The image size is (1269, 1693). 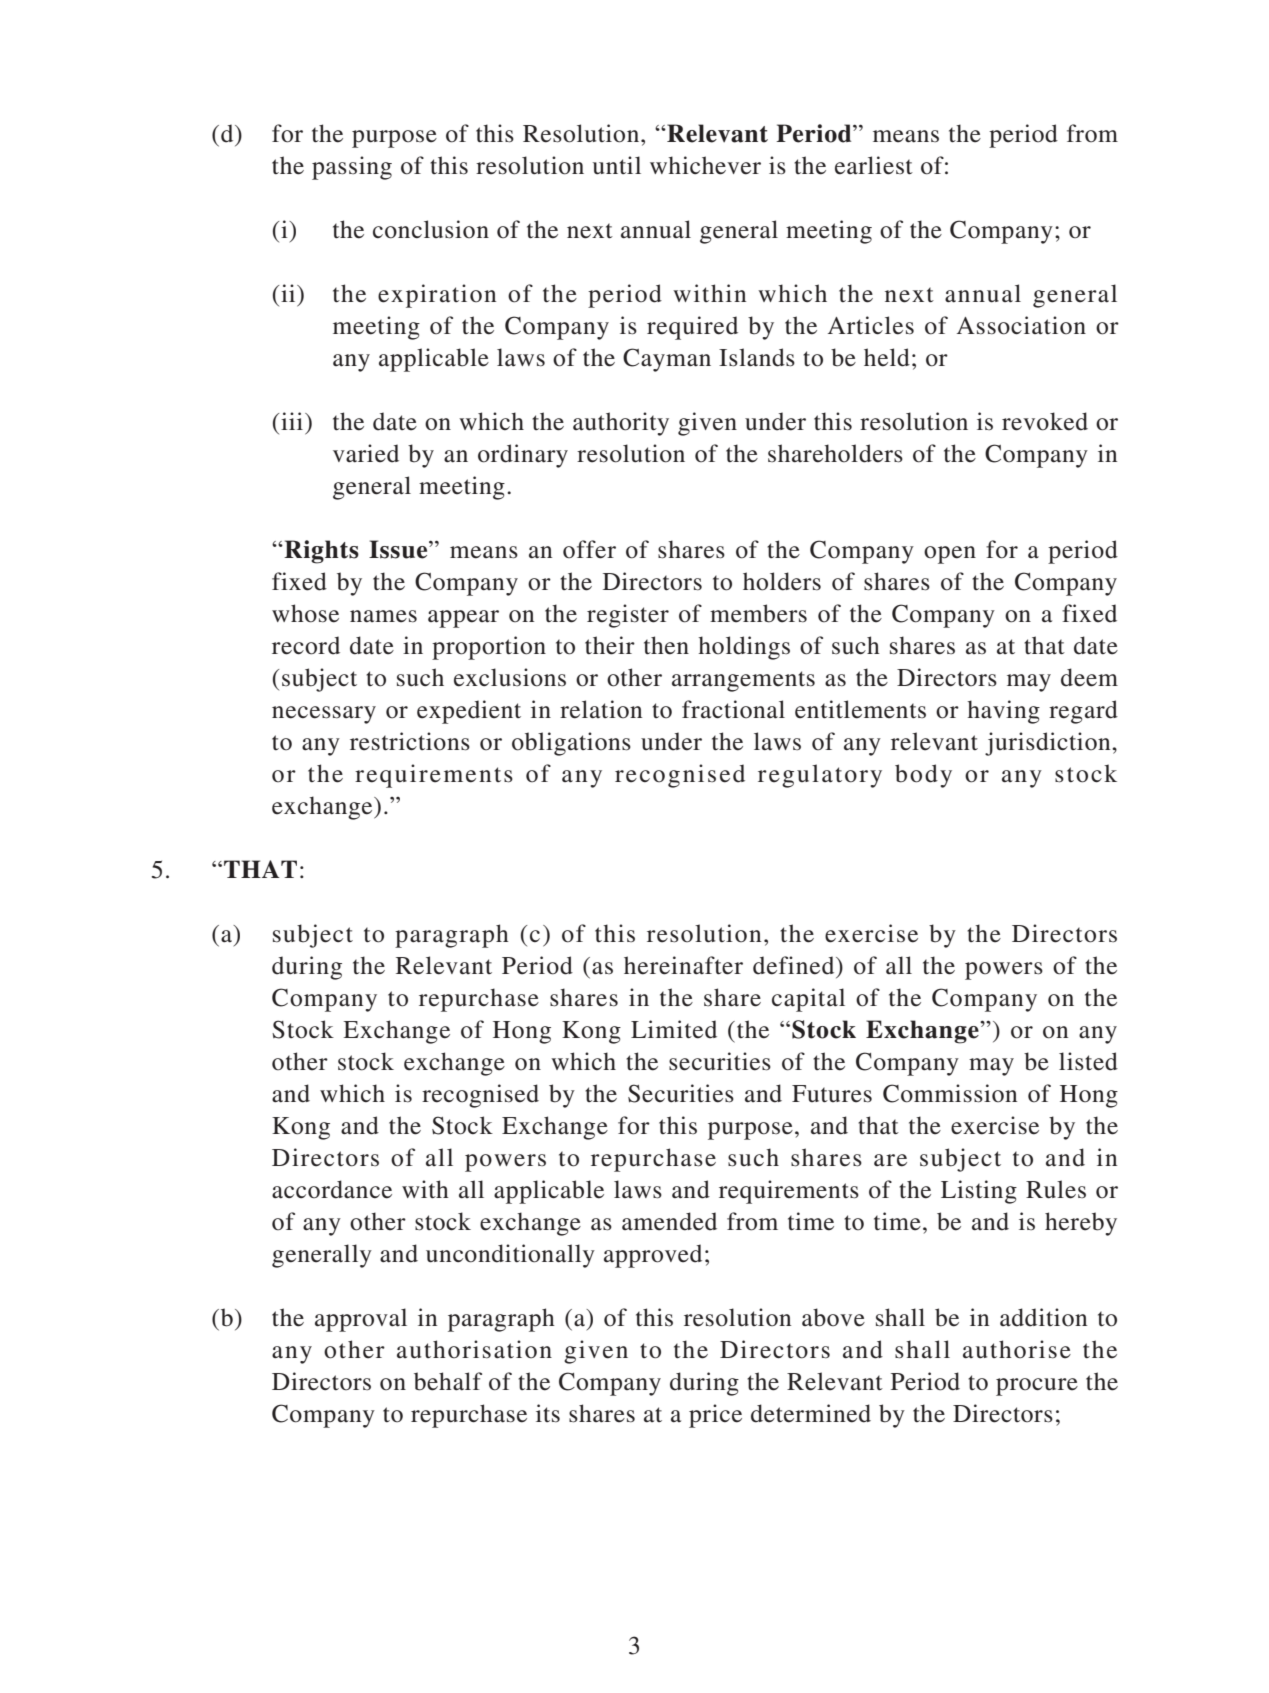 What do you see at coordinates (715, 1416) in the page?
I see `price` at bounding box center [715, 1416].
